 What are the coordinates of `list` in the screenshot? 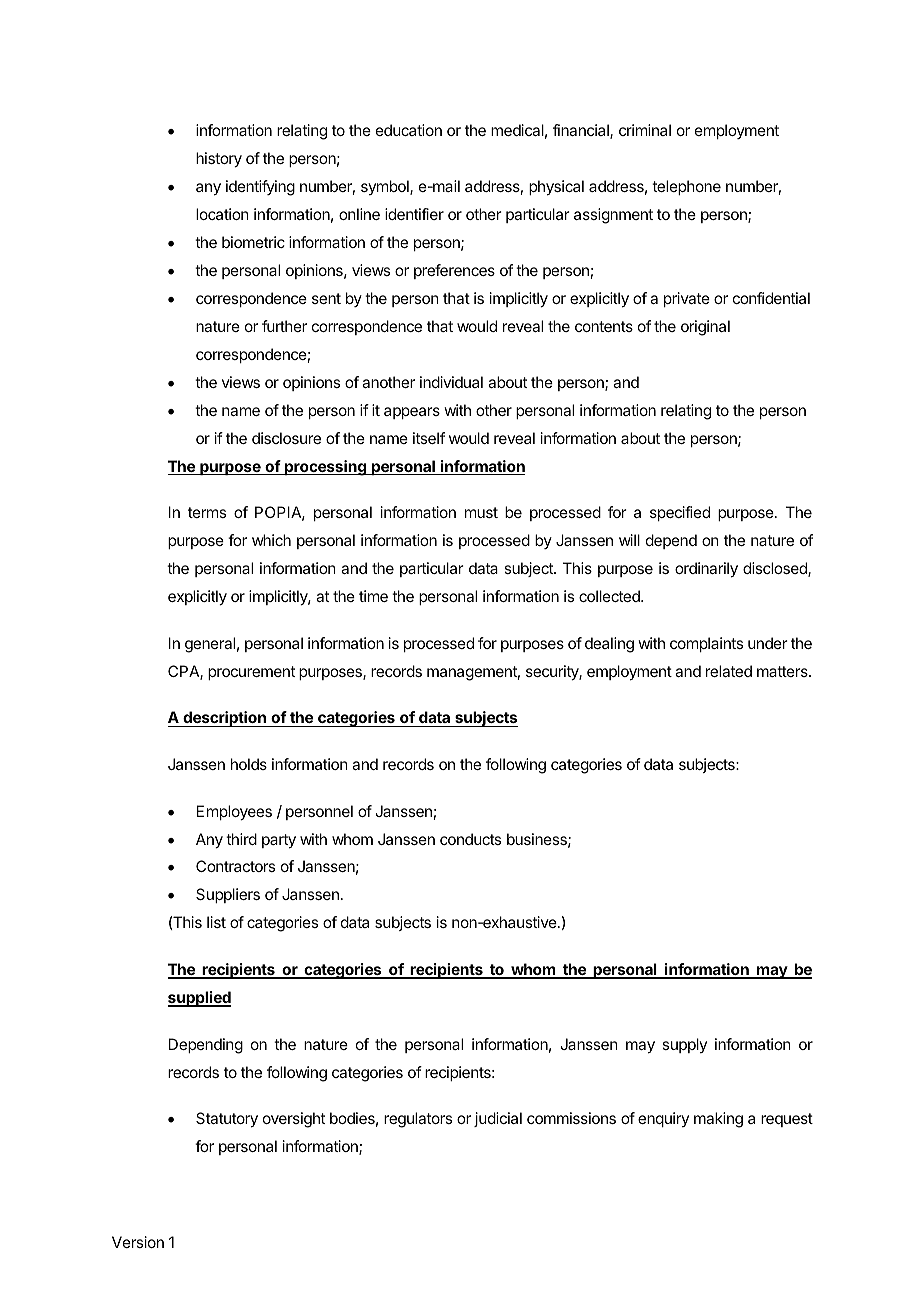 It's located at (216, 922).
